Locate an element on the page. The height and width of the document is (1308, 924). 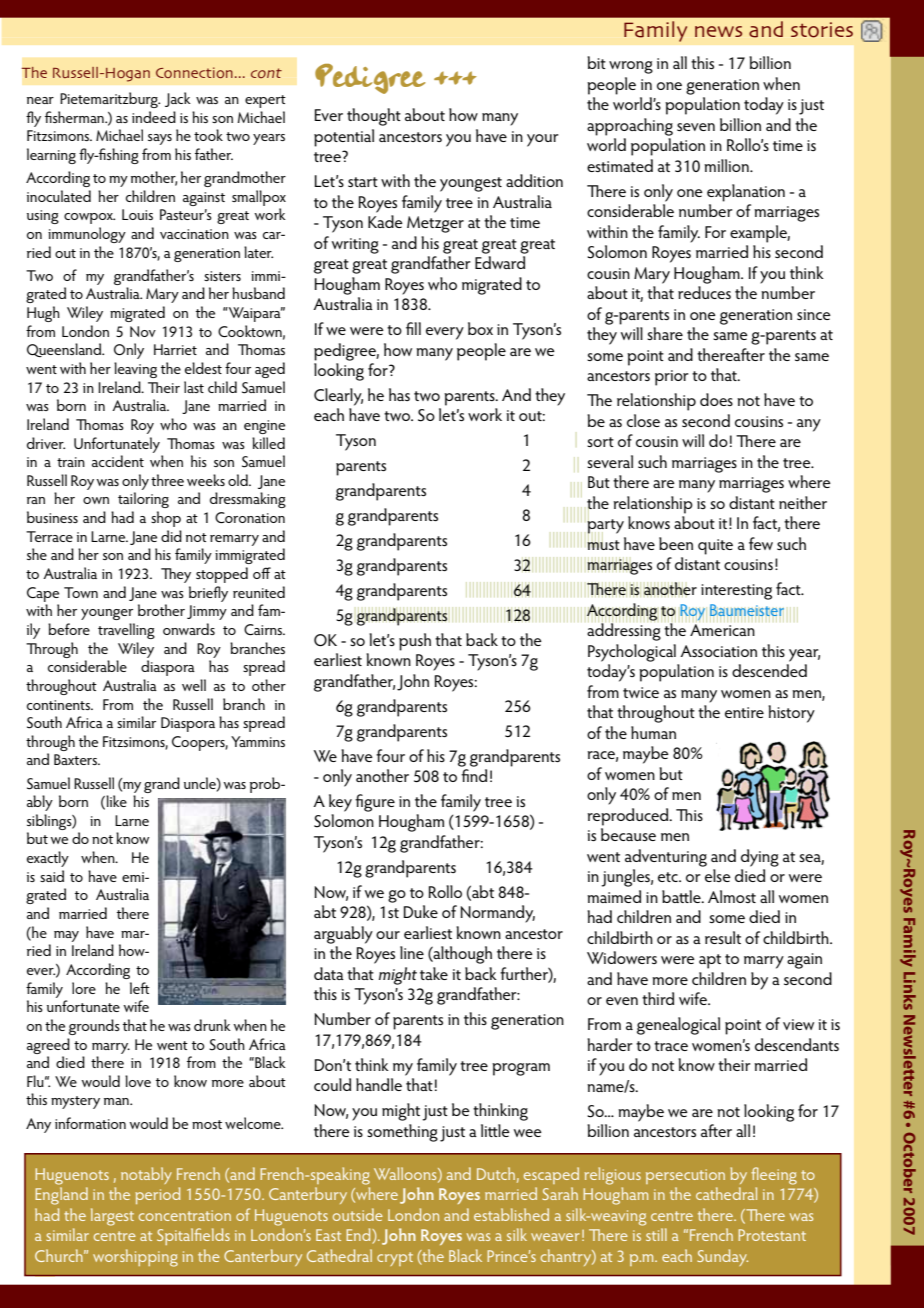
fill is located at coordinates (413, 328).
